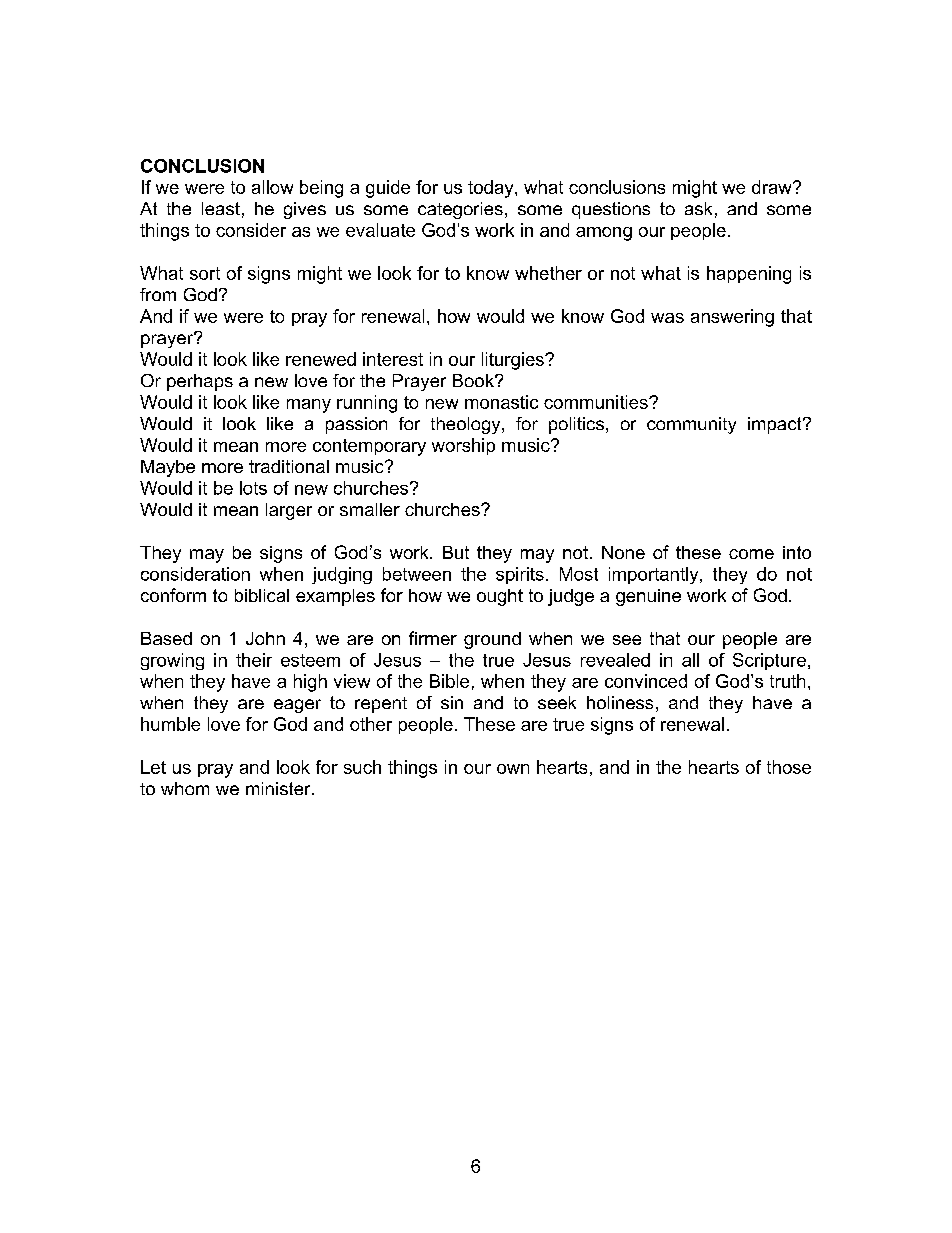  What do you see at coordinates (492, 640) in the document?
I see `ground` at bounding box center [492, 640].
